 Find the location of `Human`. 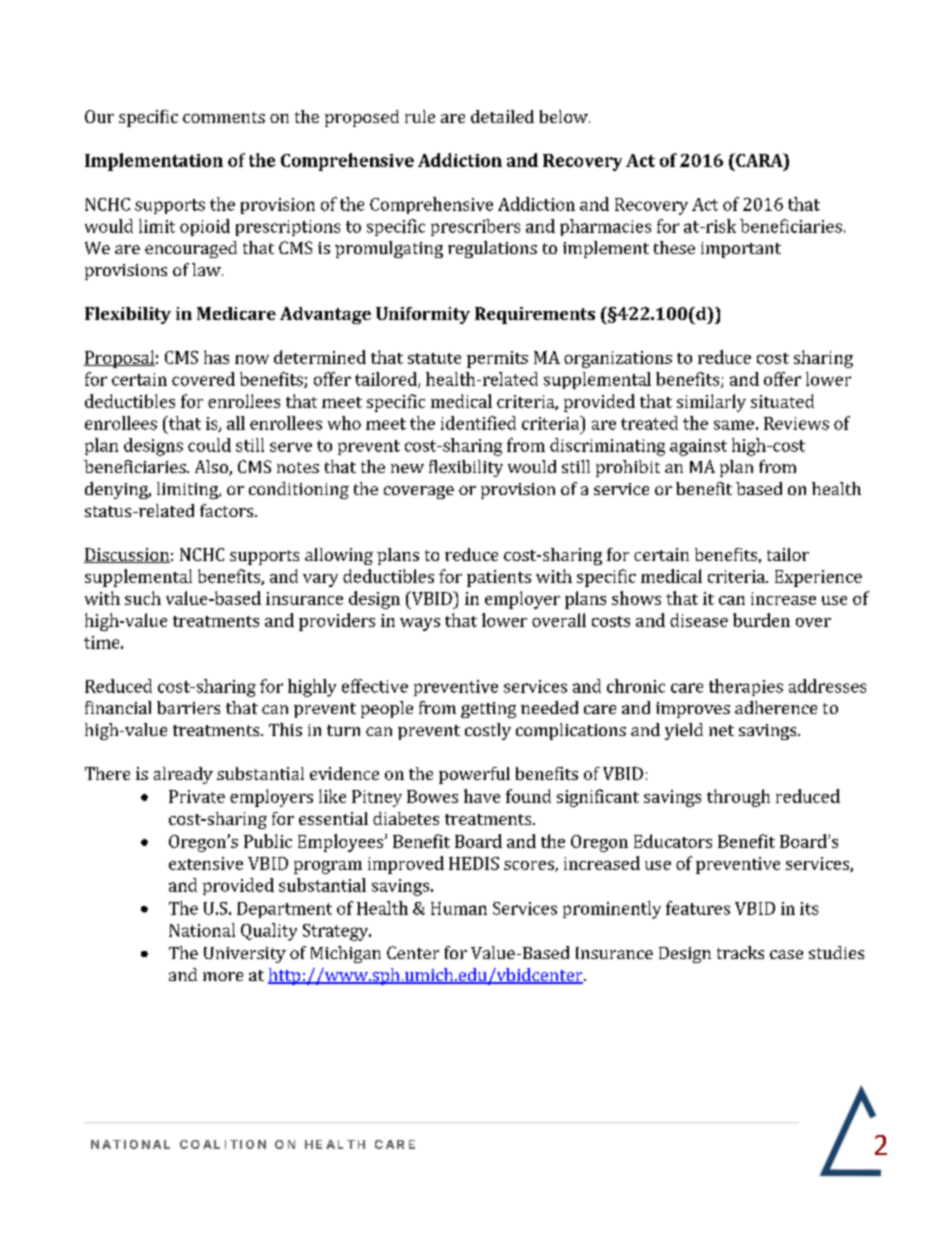

Human is located at coordinates (459, 908).
